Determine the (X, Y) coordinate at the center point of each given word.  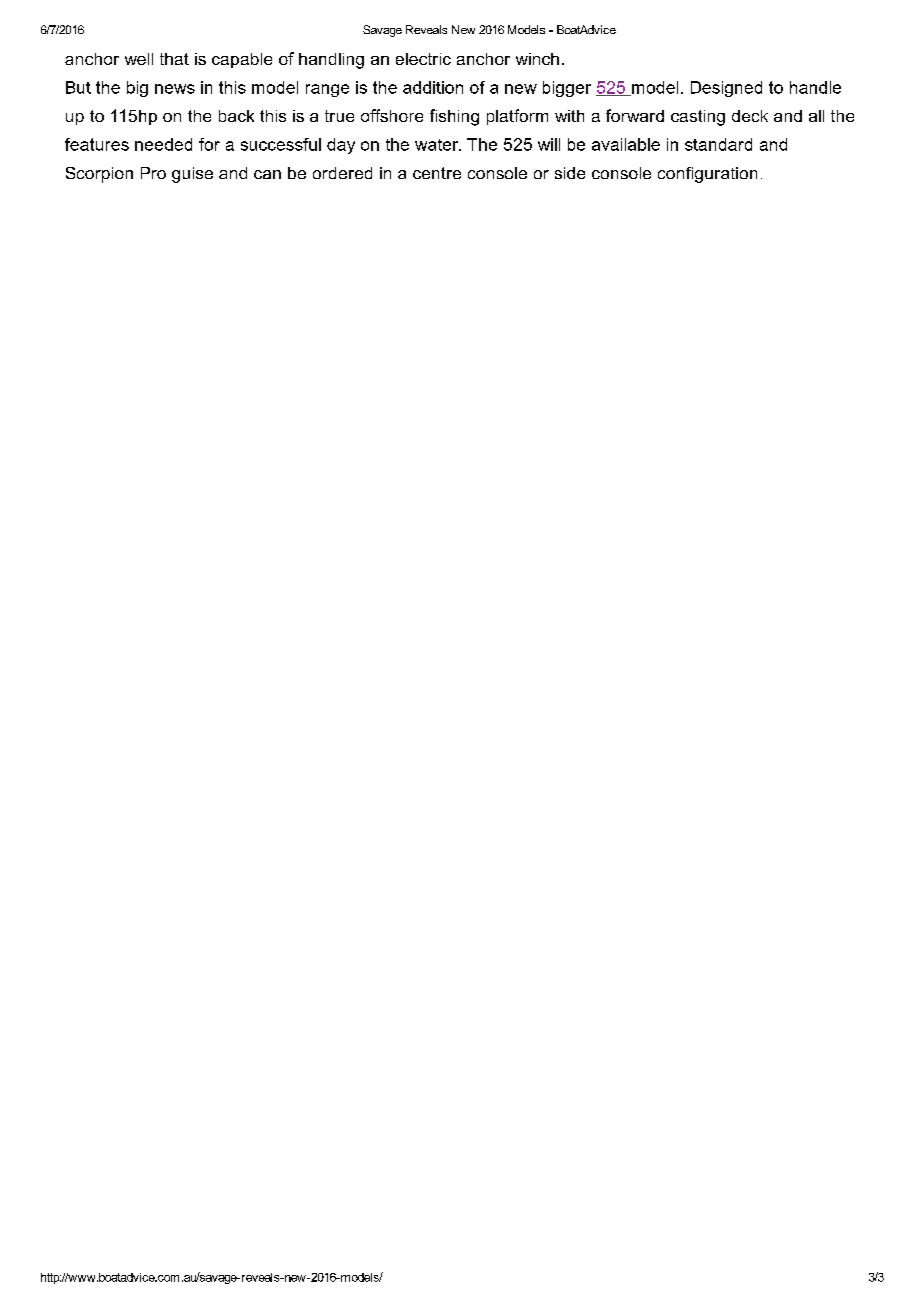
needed (163, 144)
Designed (726, 89)
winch (537, 59)
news (175, 89)
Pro (153, 173)
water (438, 145)
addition (433, 87)
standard (718, 144)
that (174, 59)
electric (423, 59)
